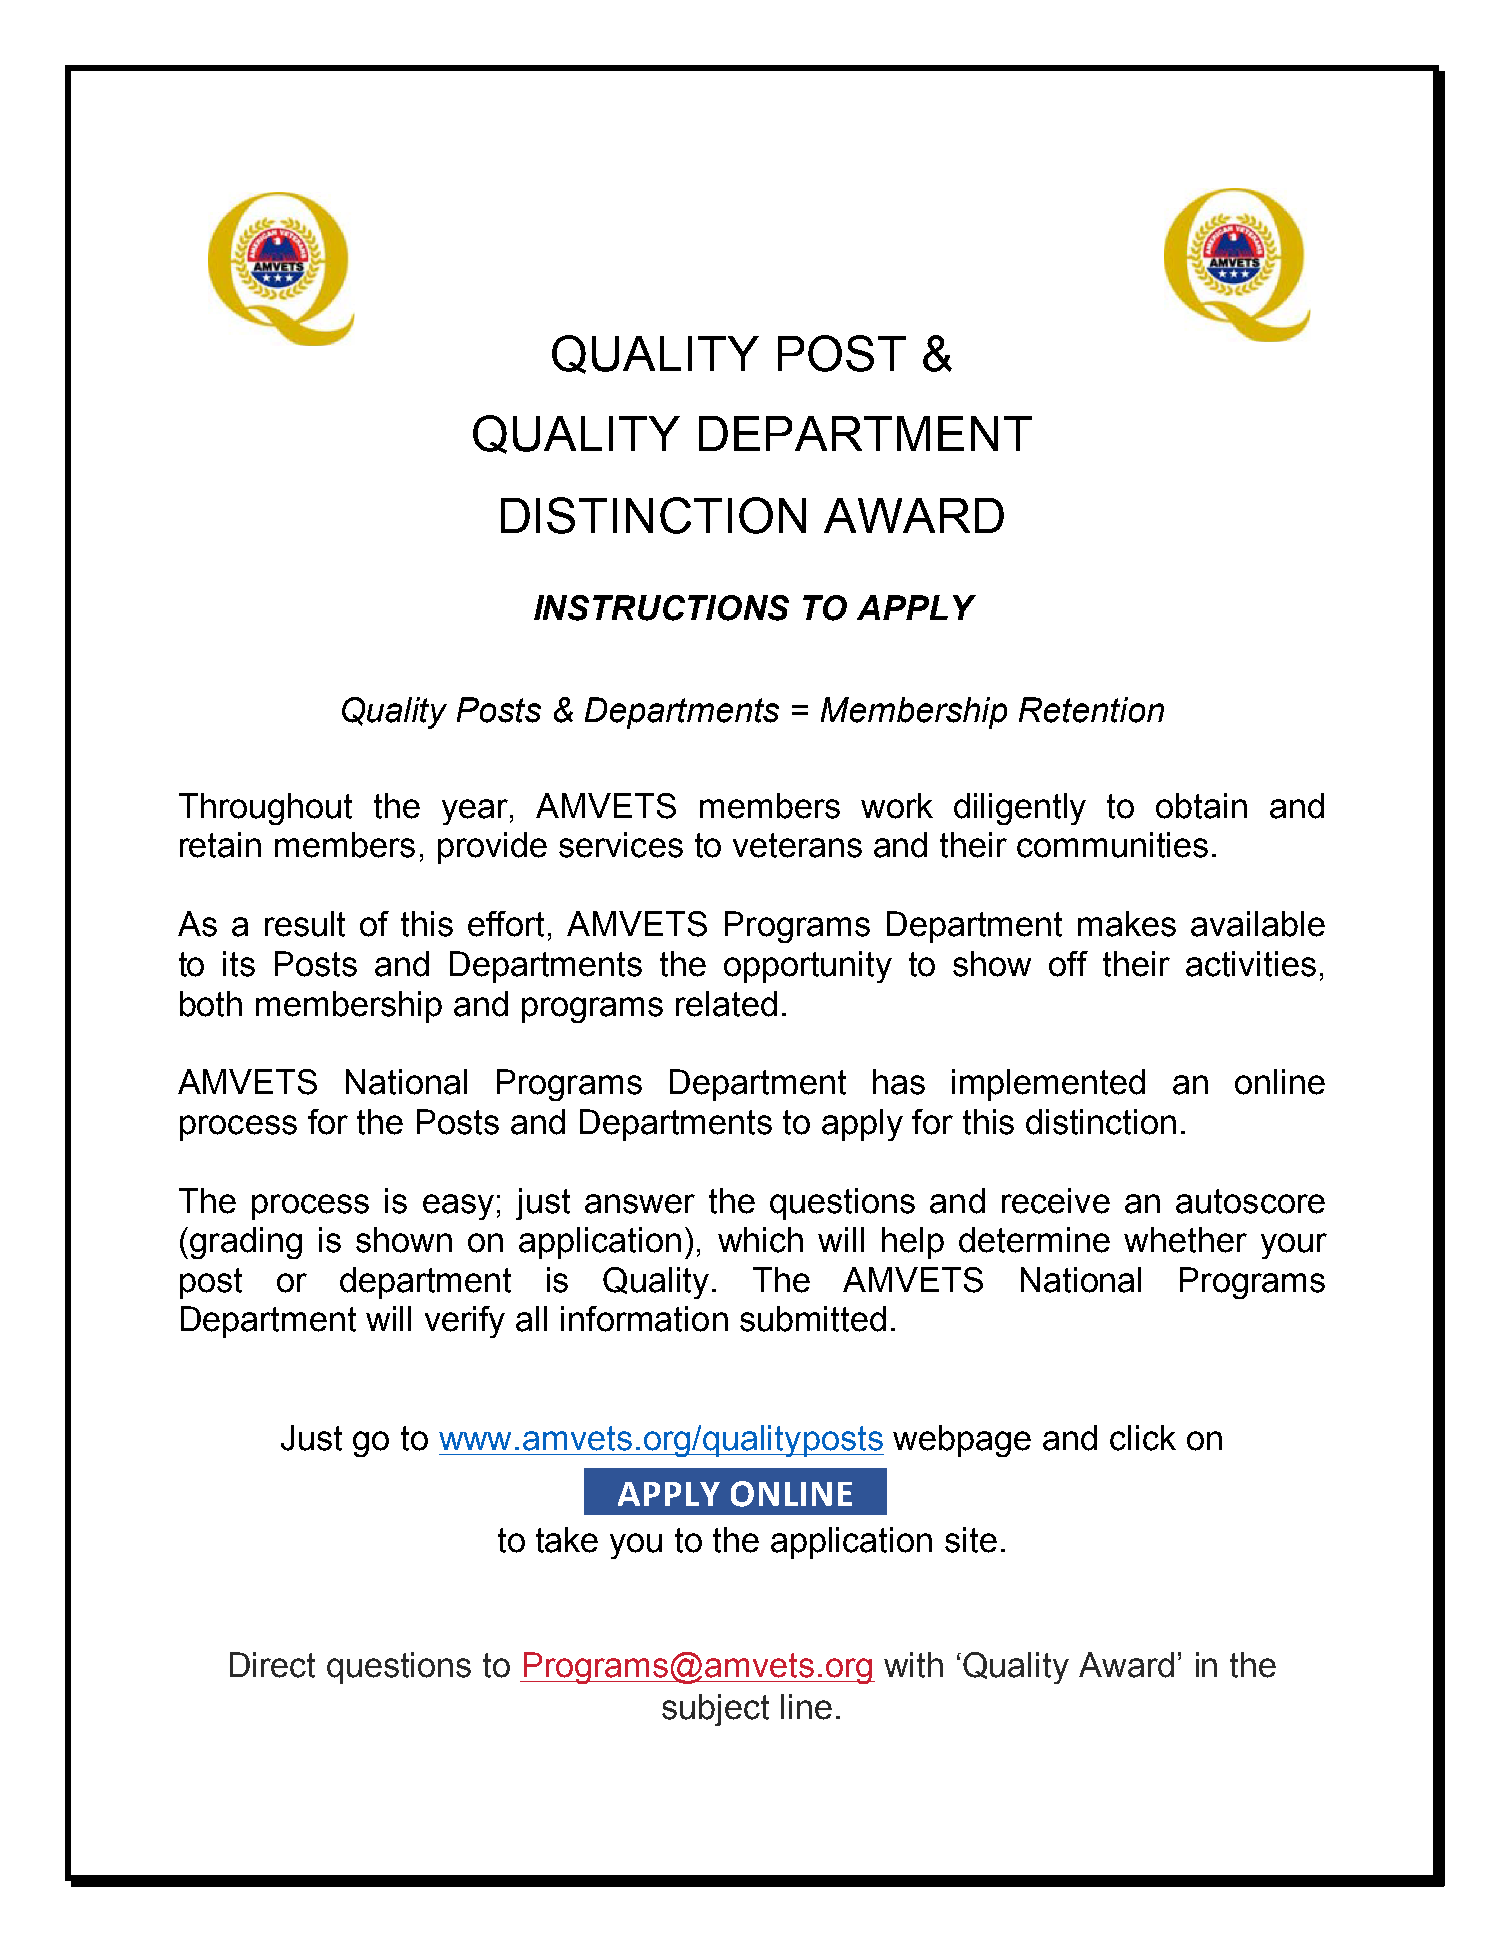  What do you see at coordinates (272, 1665) in the document?
I see `Direct` at bounding box center [272, 1665].
